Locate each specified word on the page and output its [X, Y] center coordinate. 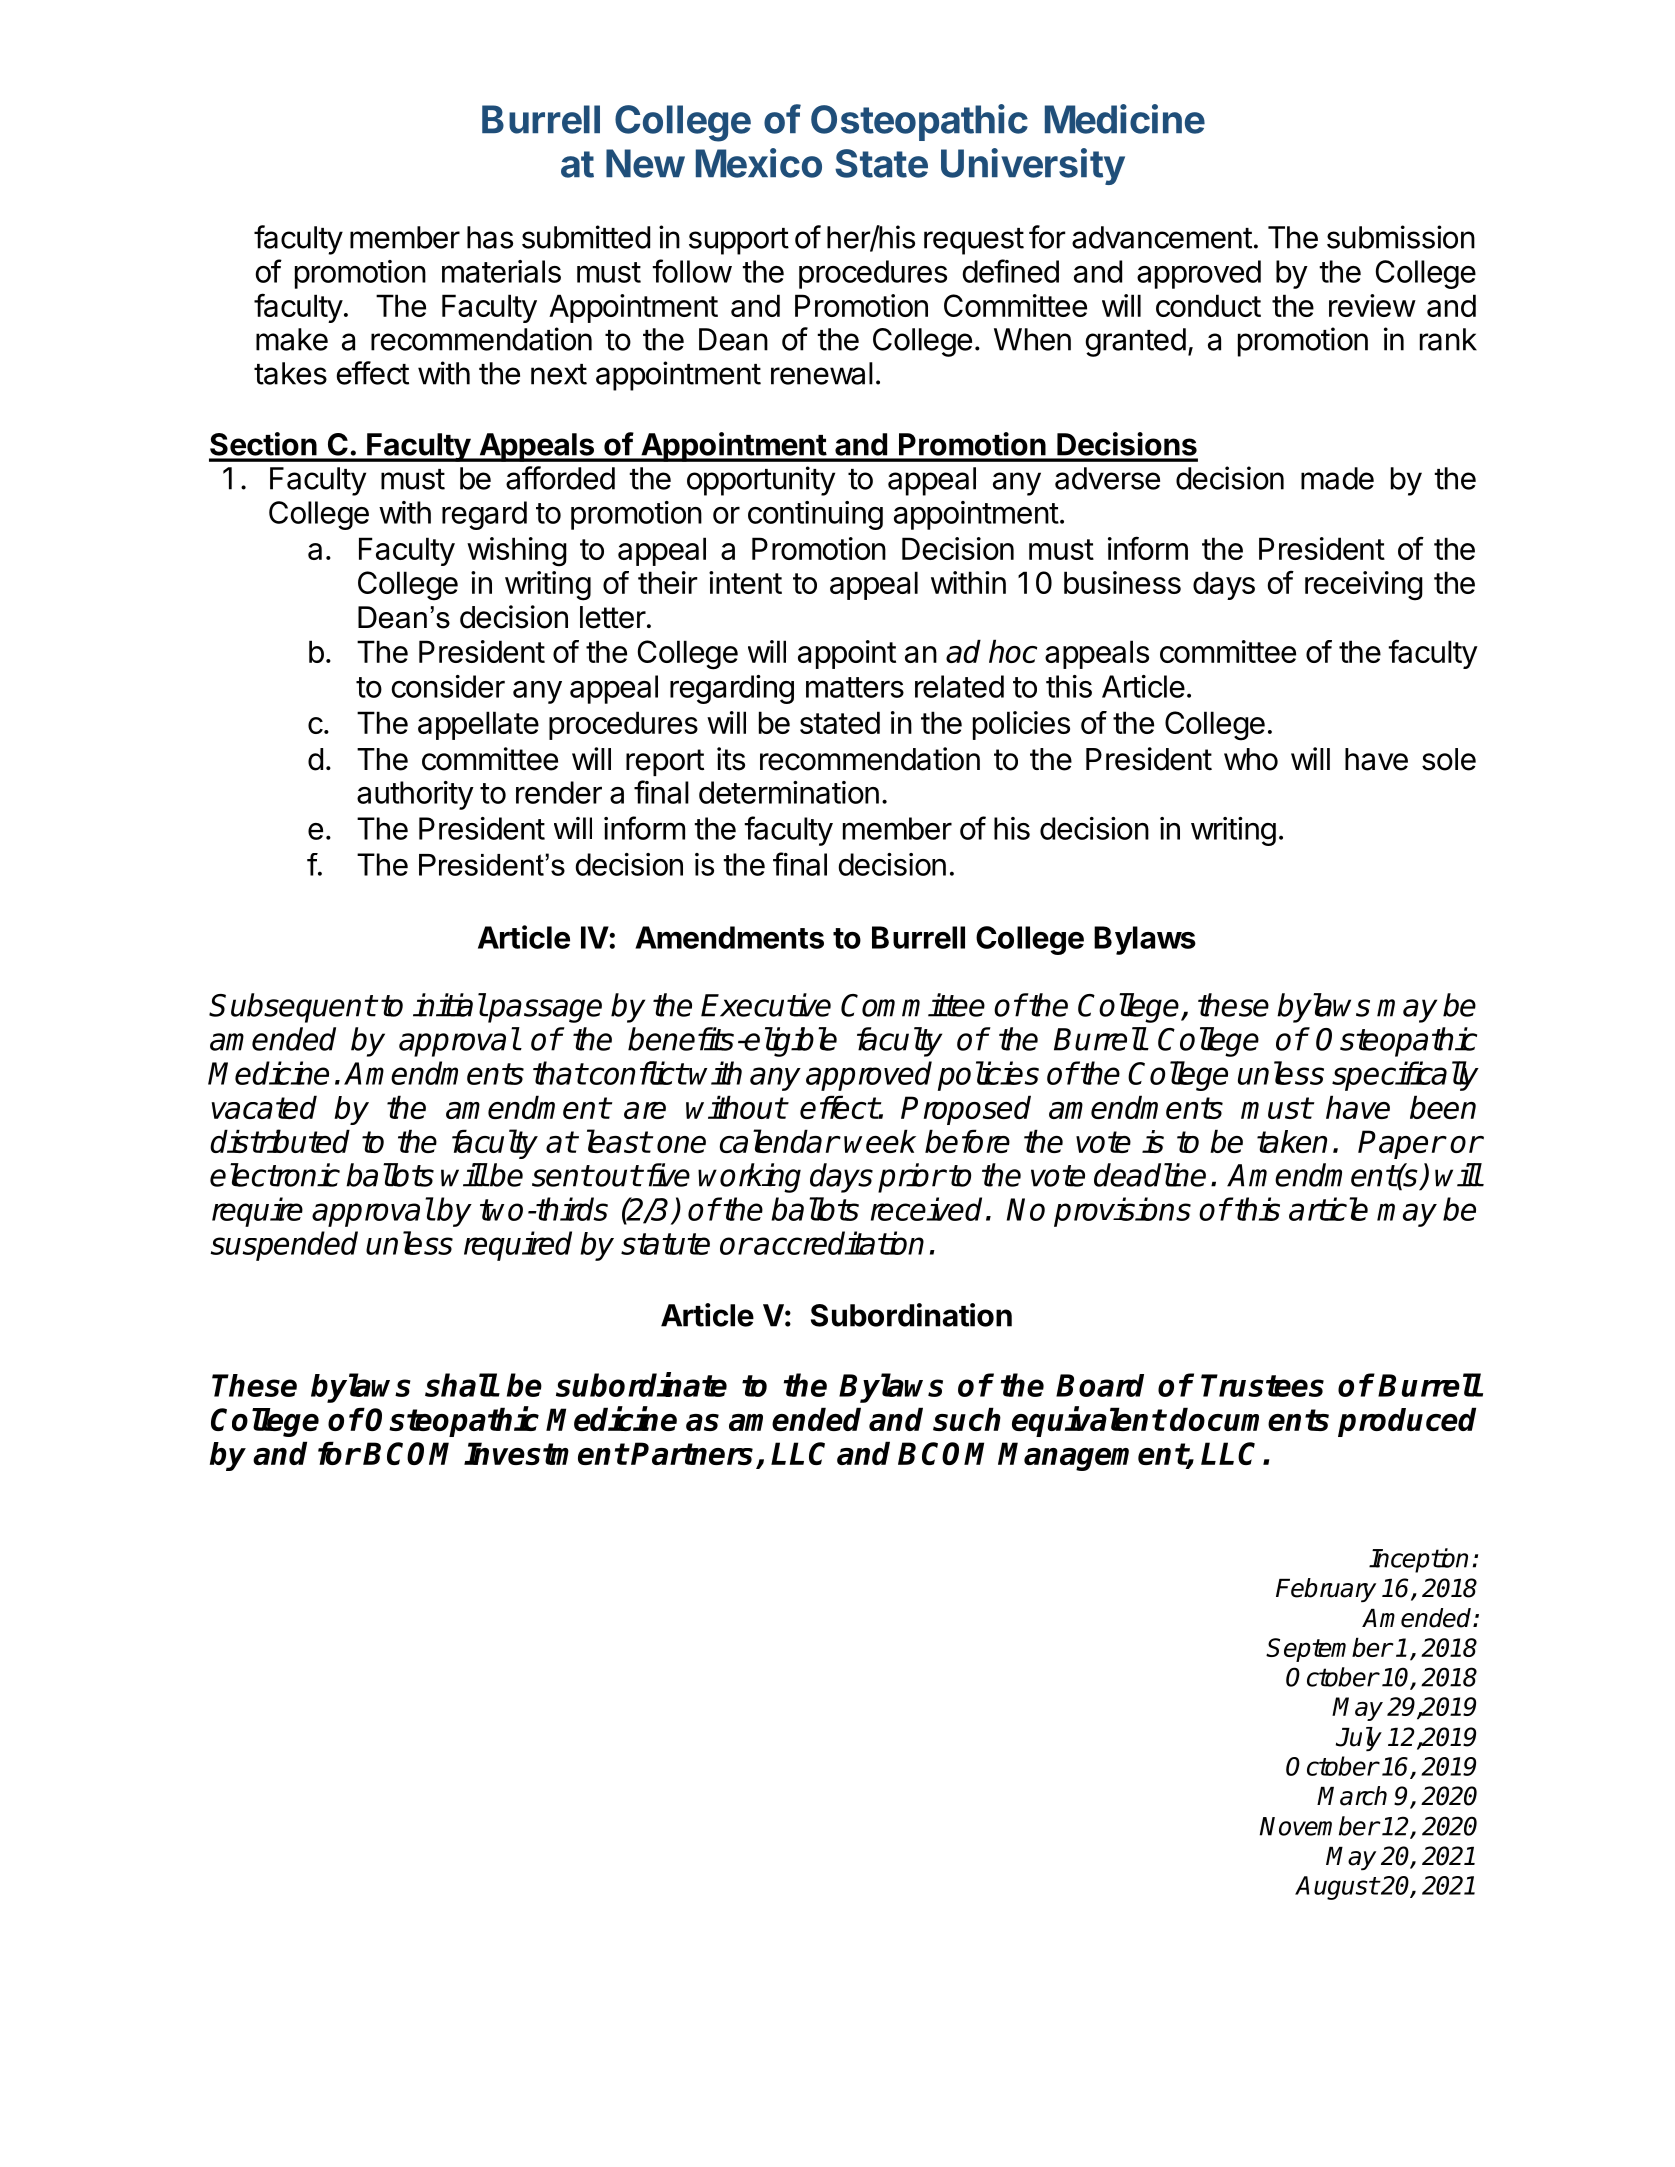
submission [1401, 237]
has [490, 237]
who [1251, 759]
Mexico [759, 163]
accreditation [838, 1243]
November [1319, 1826]
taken [1292, 1141]
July [1359, 1739]
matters [855, 687]
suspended [284, 1246]
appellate [478, 725]
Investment [546, 1453]
